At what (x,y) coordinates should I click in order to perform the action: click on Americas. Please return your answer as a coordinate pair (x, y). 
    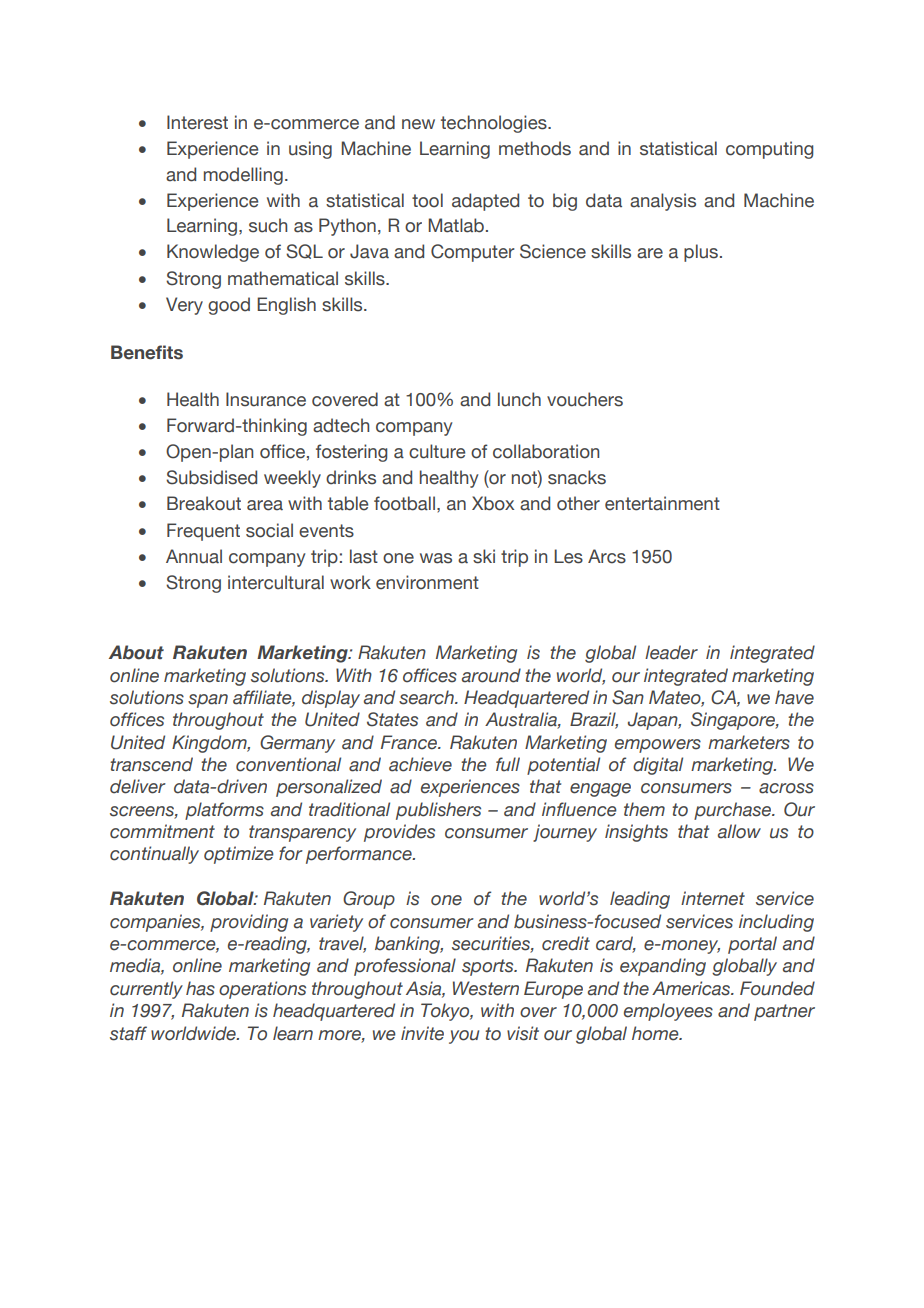
    Looking at the image, I should click on (692, 988).
